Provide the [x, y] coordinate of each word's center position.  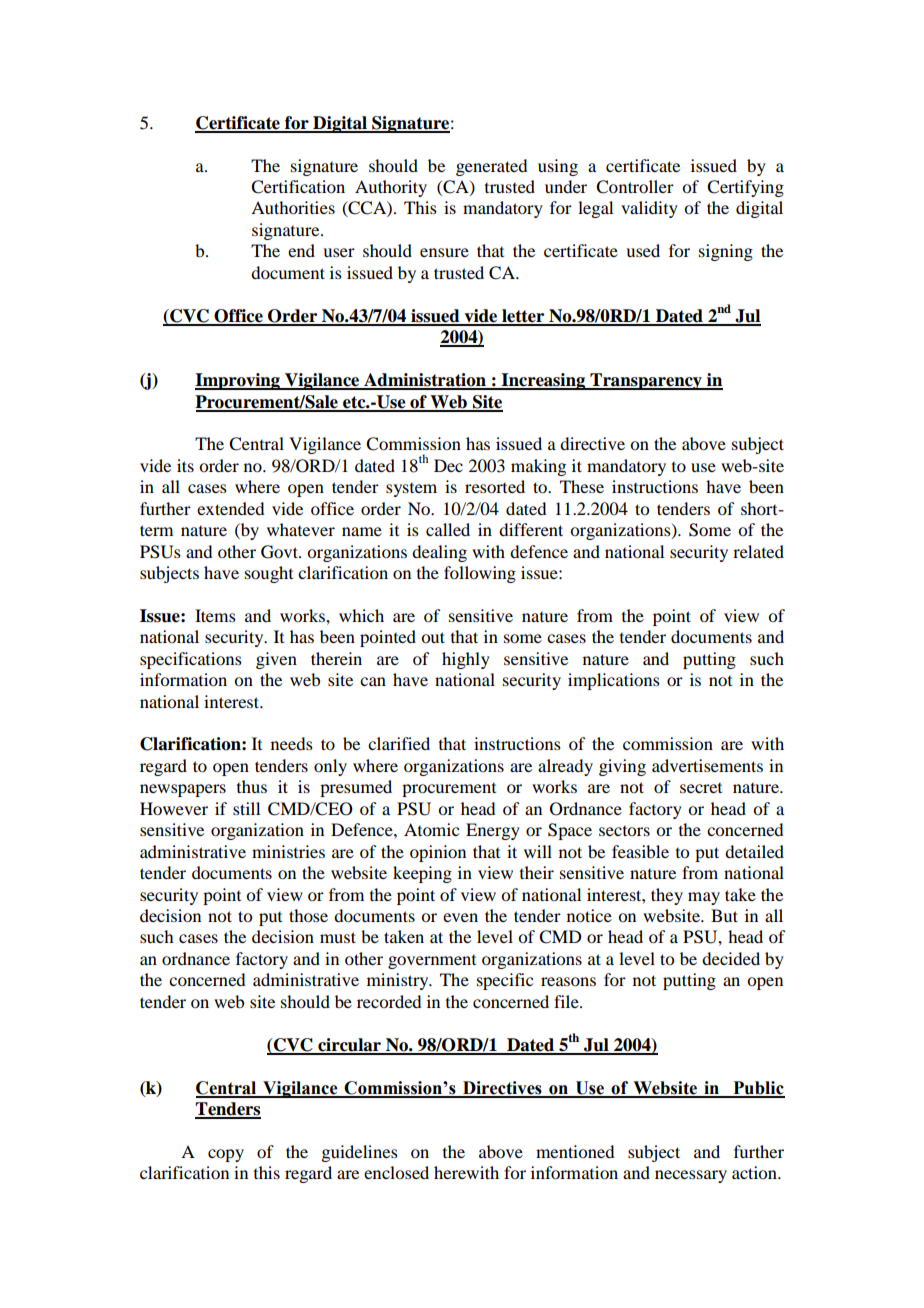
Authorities [293, 207]
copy [226, 1155]
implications [614, 681]
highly [466, 660]
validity [649, 209]
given [276, 660]
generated [491, 167]
